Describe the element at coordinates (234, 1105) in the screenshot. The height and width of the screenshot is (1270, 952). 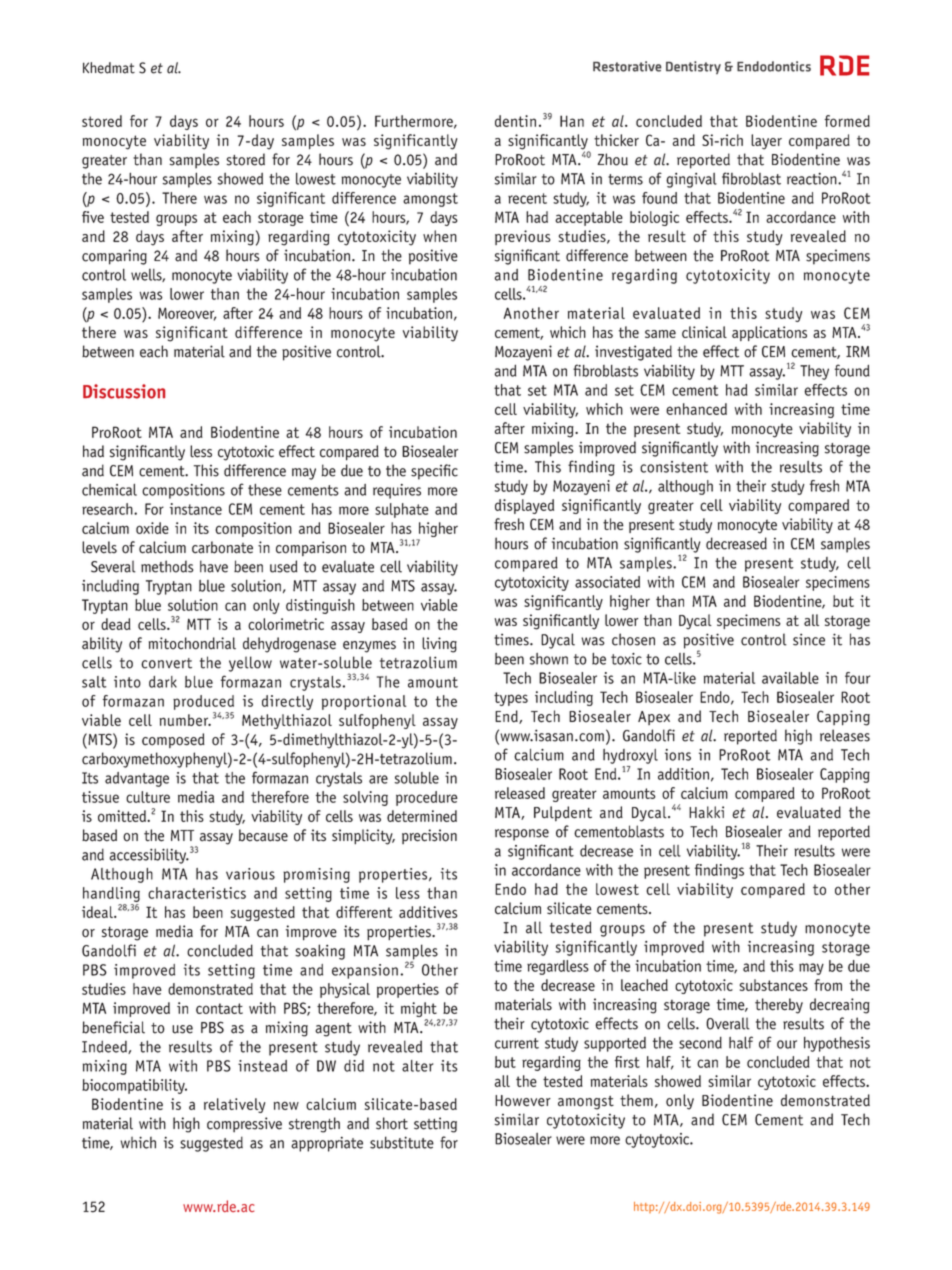
I see `relatively` at that location.
